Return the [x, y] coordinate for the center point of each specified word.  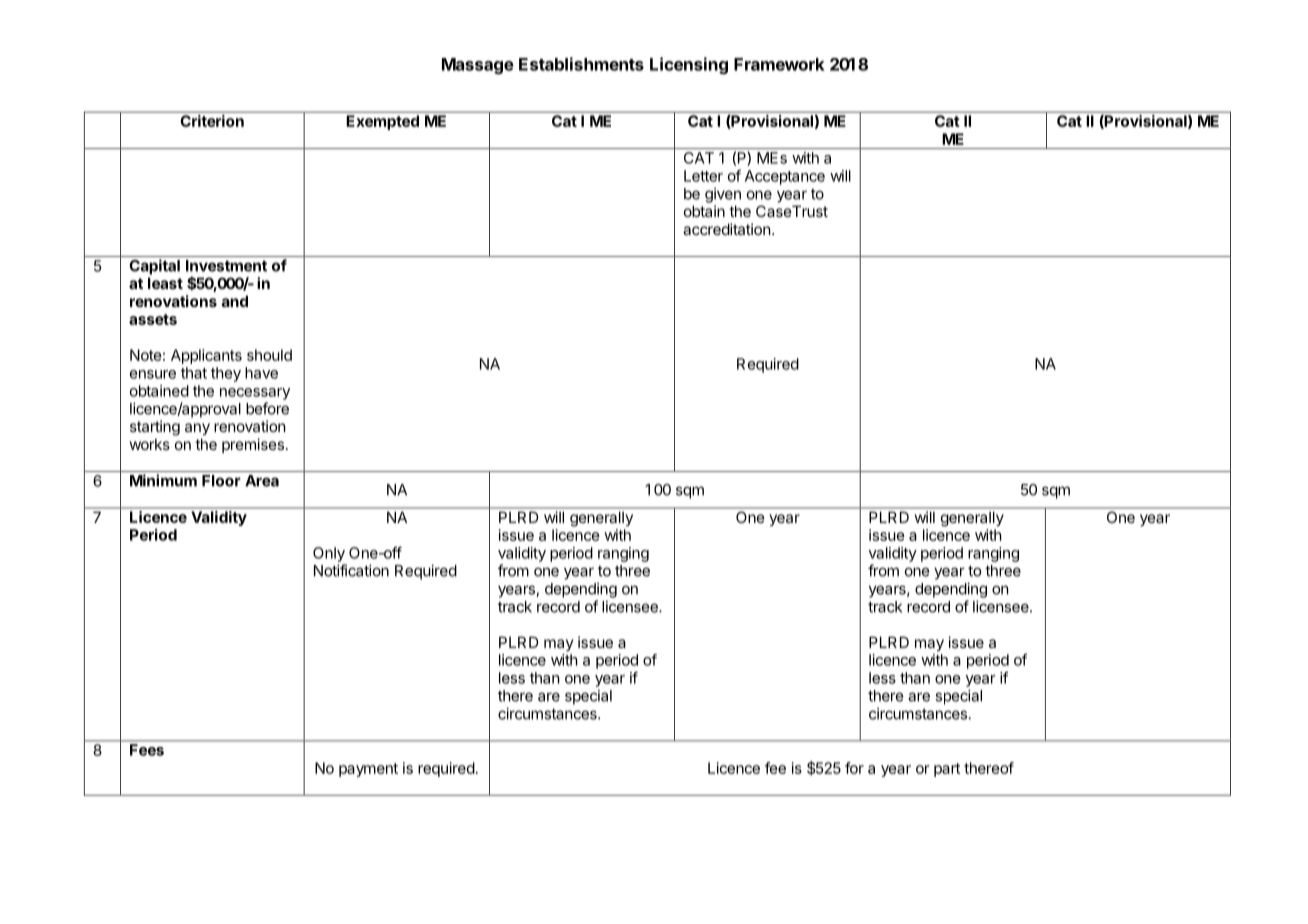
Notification [351, 570]
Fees [147, 750]
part [947, 770]
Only [329, 554]
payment [368, 770]
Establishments [581, 64]
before [267, 408]
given [723, 195]
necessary [255, 394]
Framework [779, 64]
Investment [226, 266]
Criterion [212, 121]
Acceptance [785, 177]
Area [262, 481]
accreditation [727, 229]
